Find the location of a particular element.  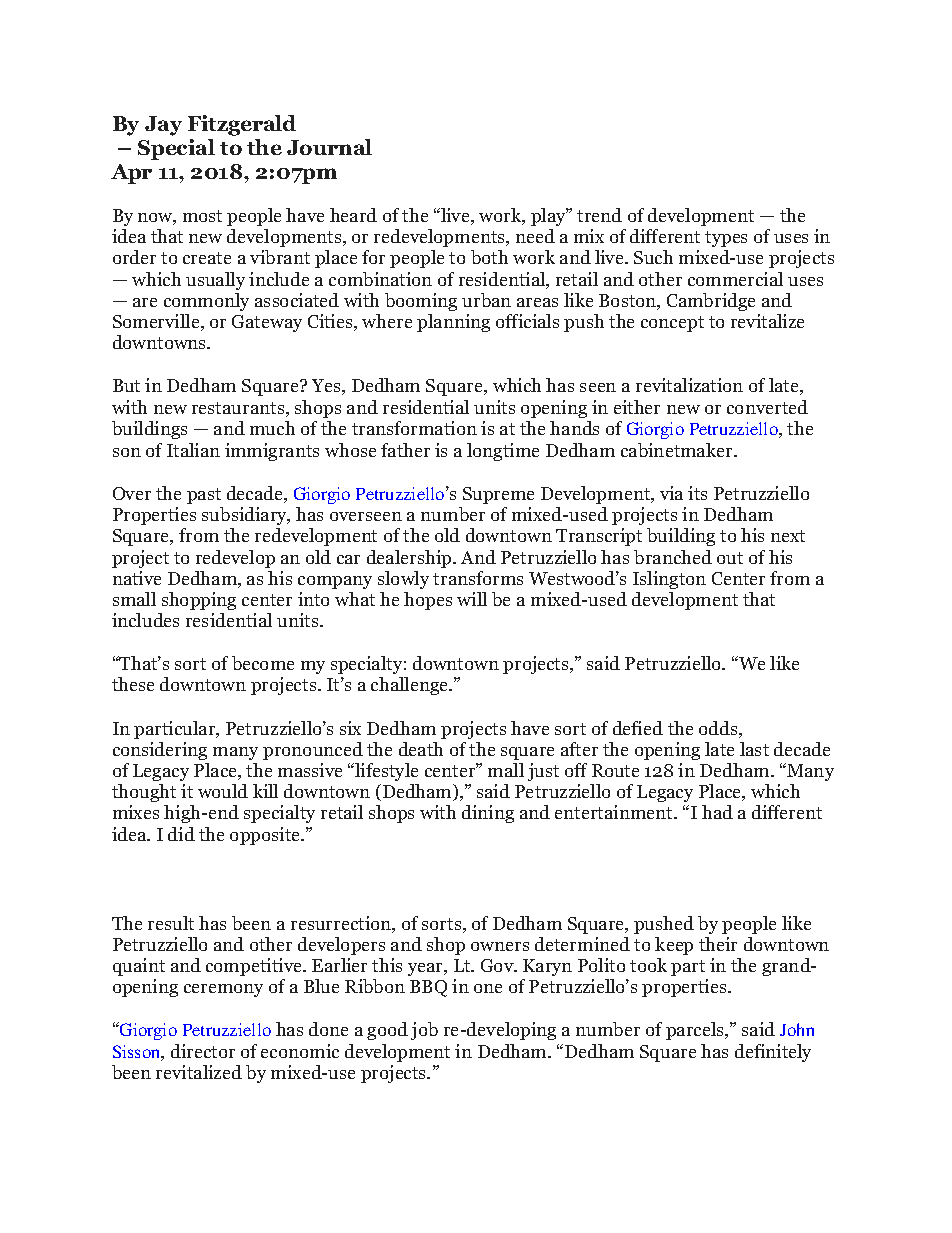

Journal is located at coordinates (329, 147).
